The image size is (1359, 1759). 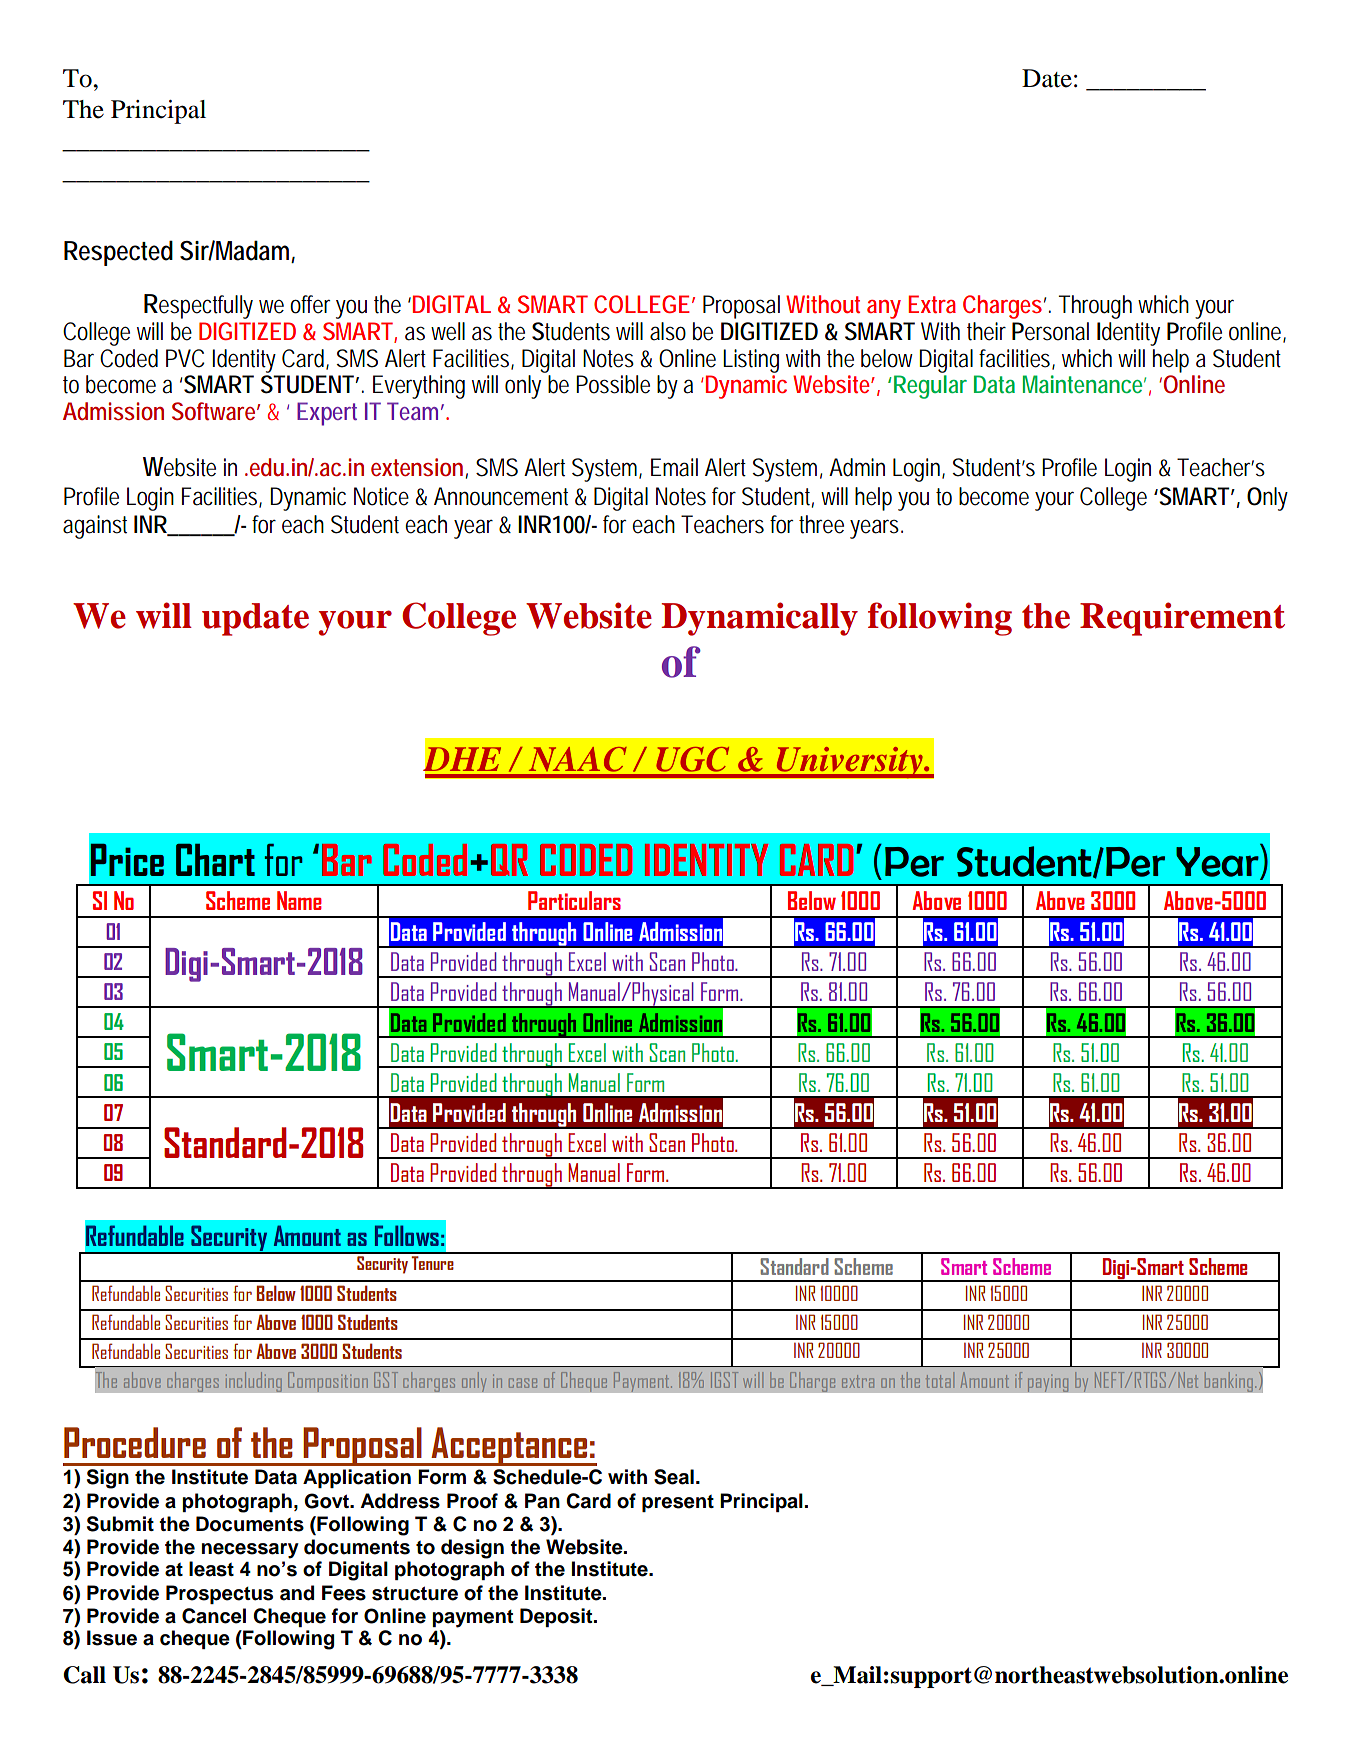 I want to click on paying, so click(x=1048, y=1383).
